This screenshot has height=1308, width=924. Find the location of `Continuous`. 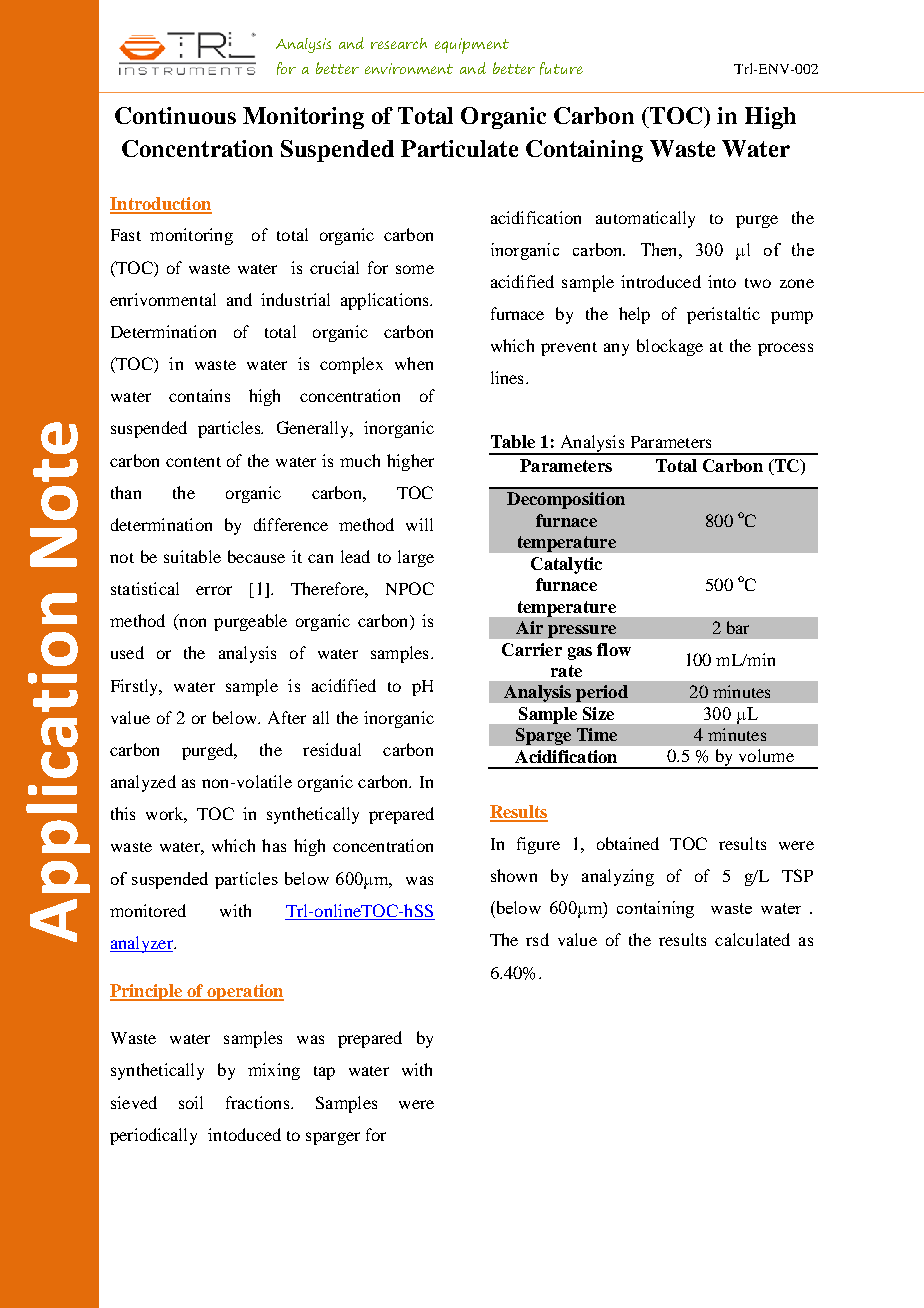

Continuous is located at coordinates (175, 115).
